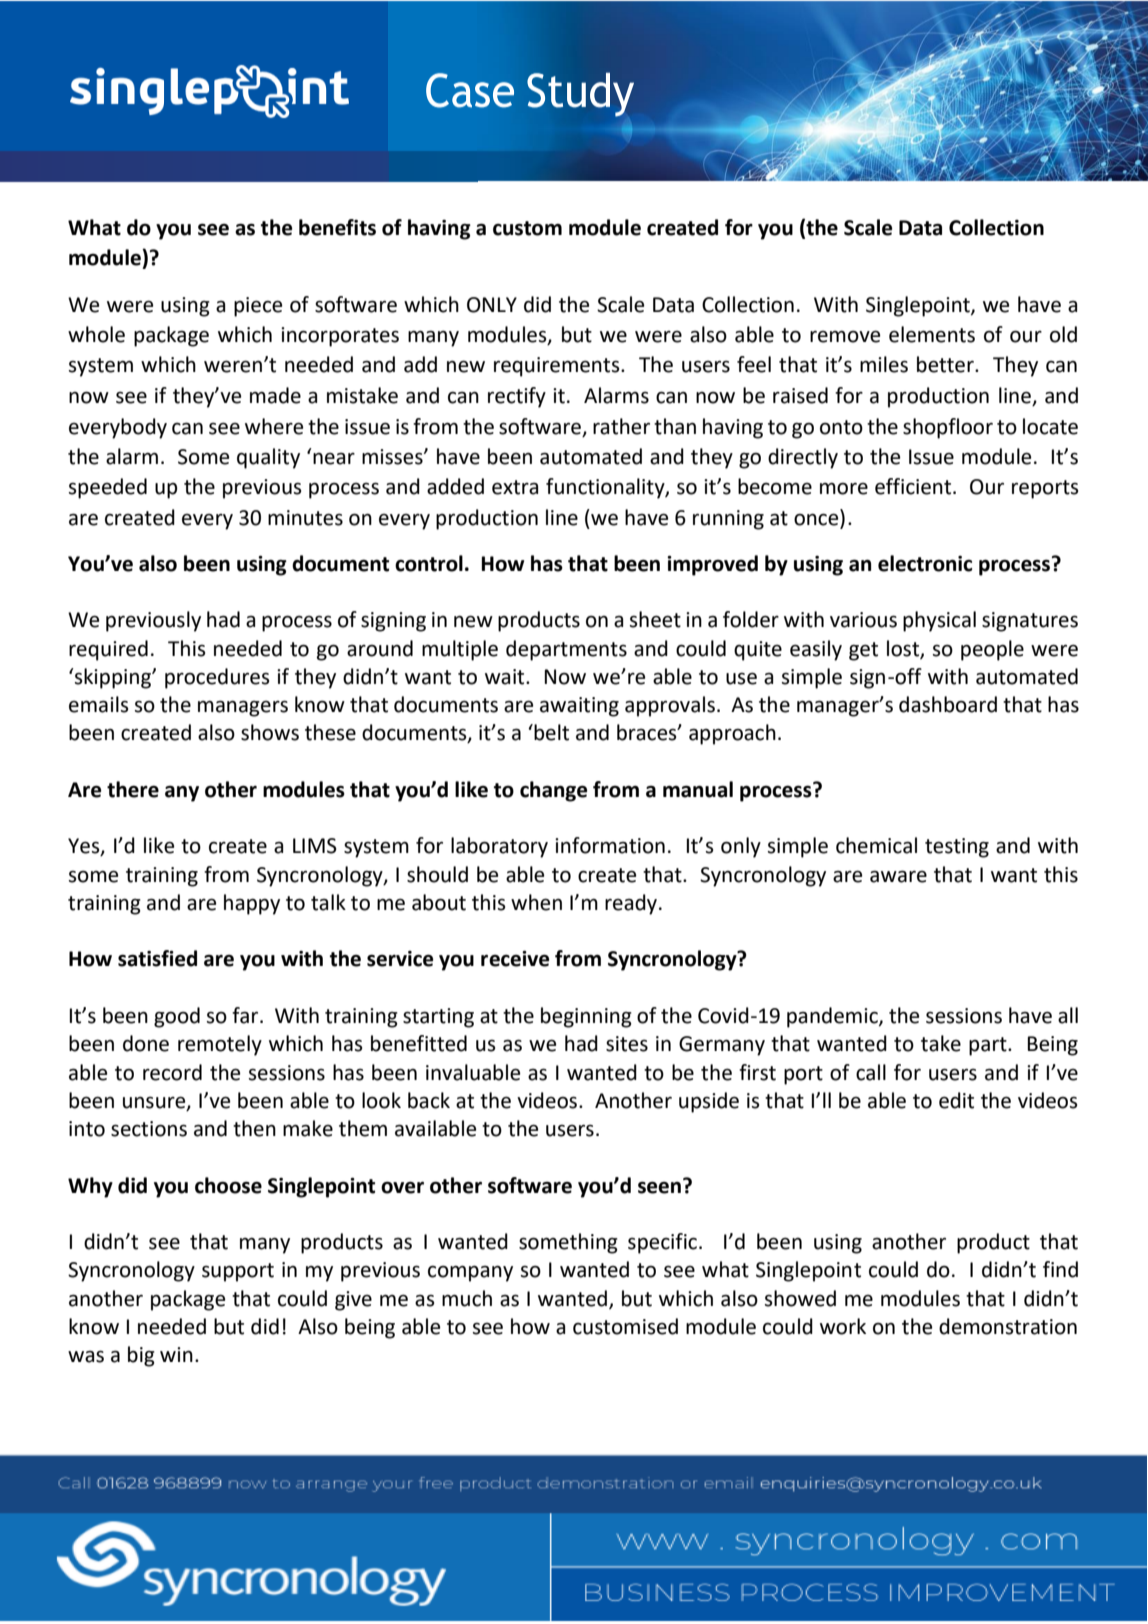 This screenshot has height=1624, width=1148. I want to click on elements, so click(932, 334).
